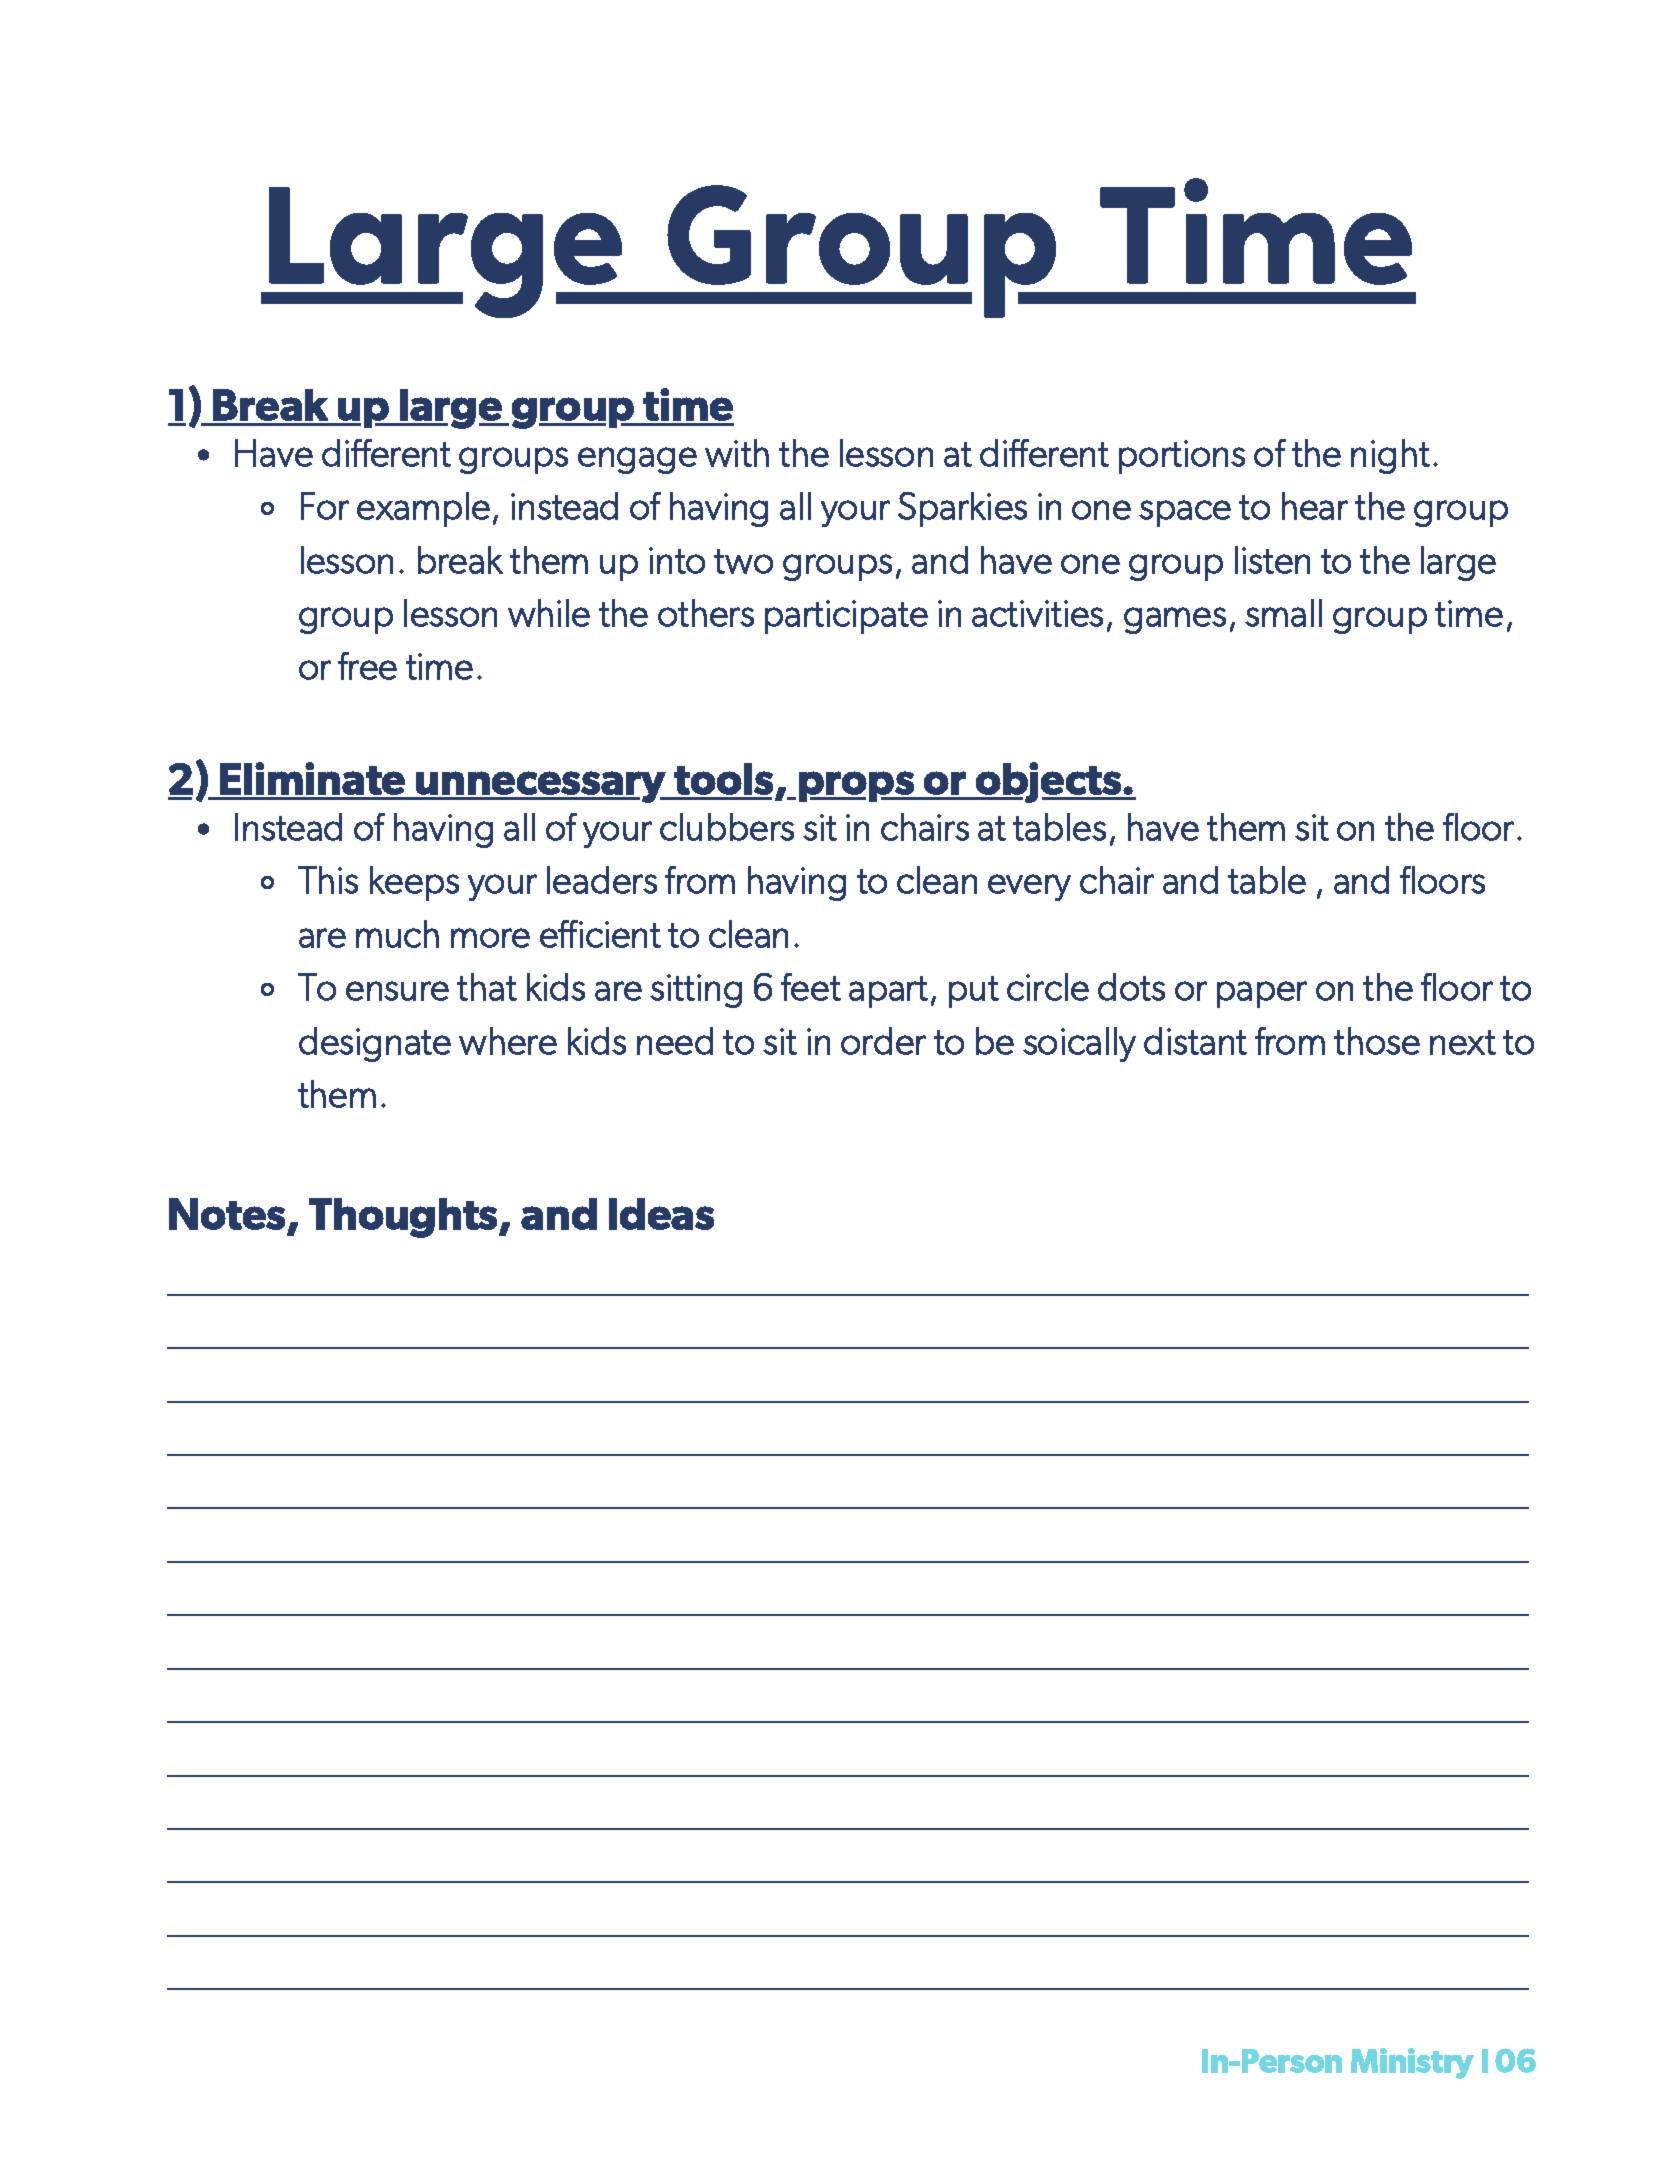  What do you see at coordinates (1463, 1042) in the screenshot?
I see `next` at bounding box center [1463, 1042].
